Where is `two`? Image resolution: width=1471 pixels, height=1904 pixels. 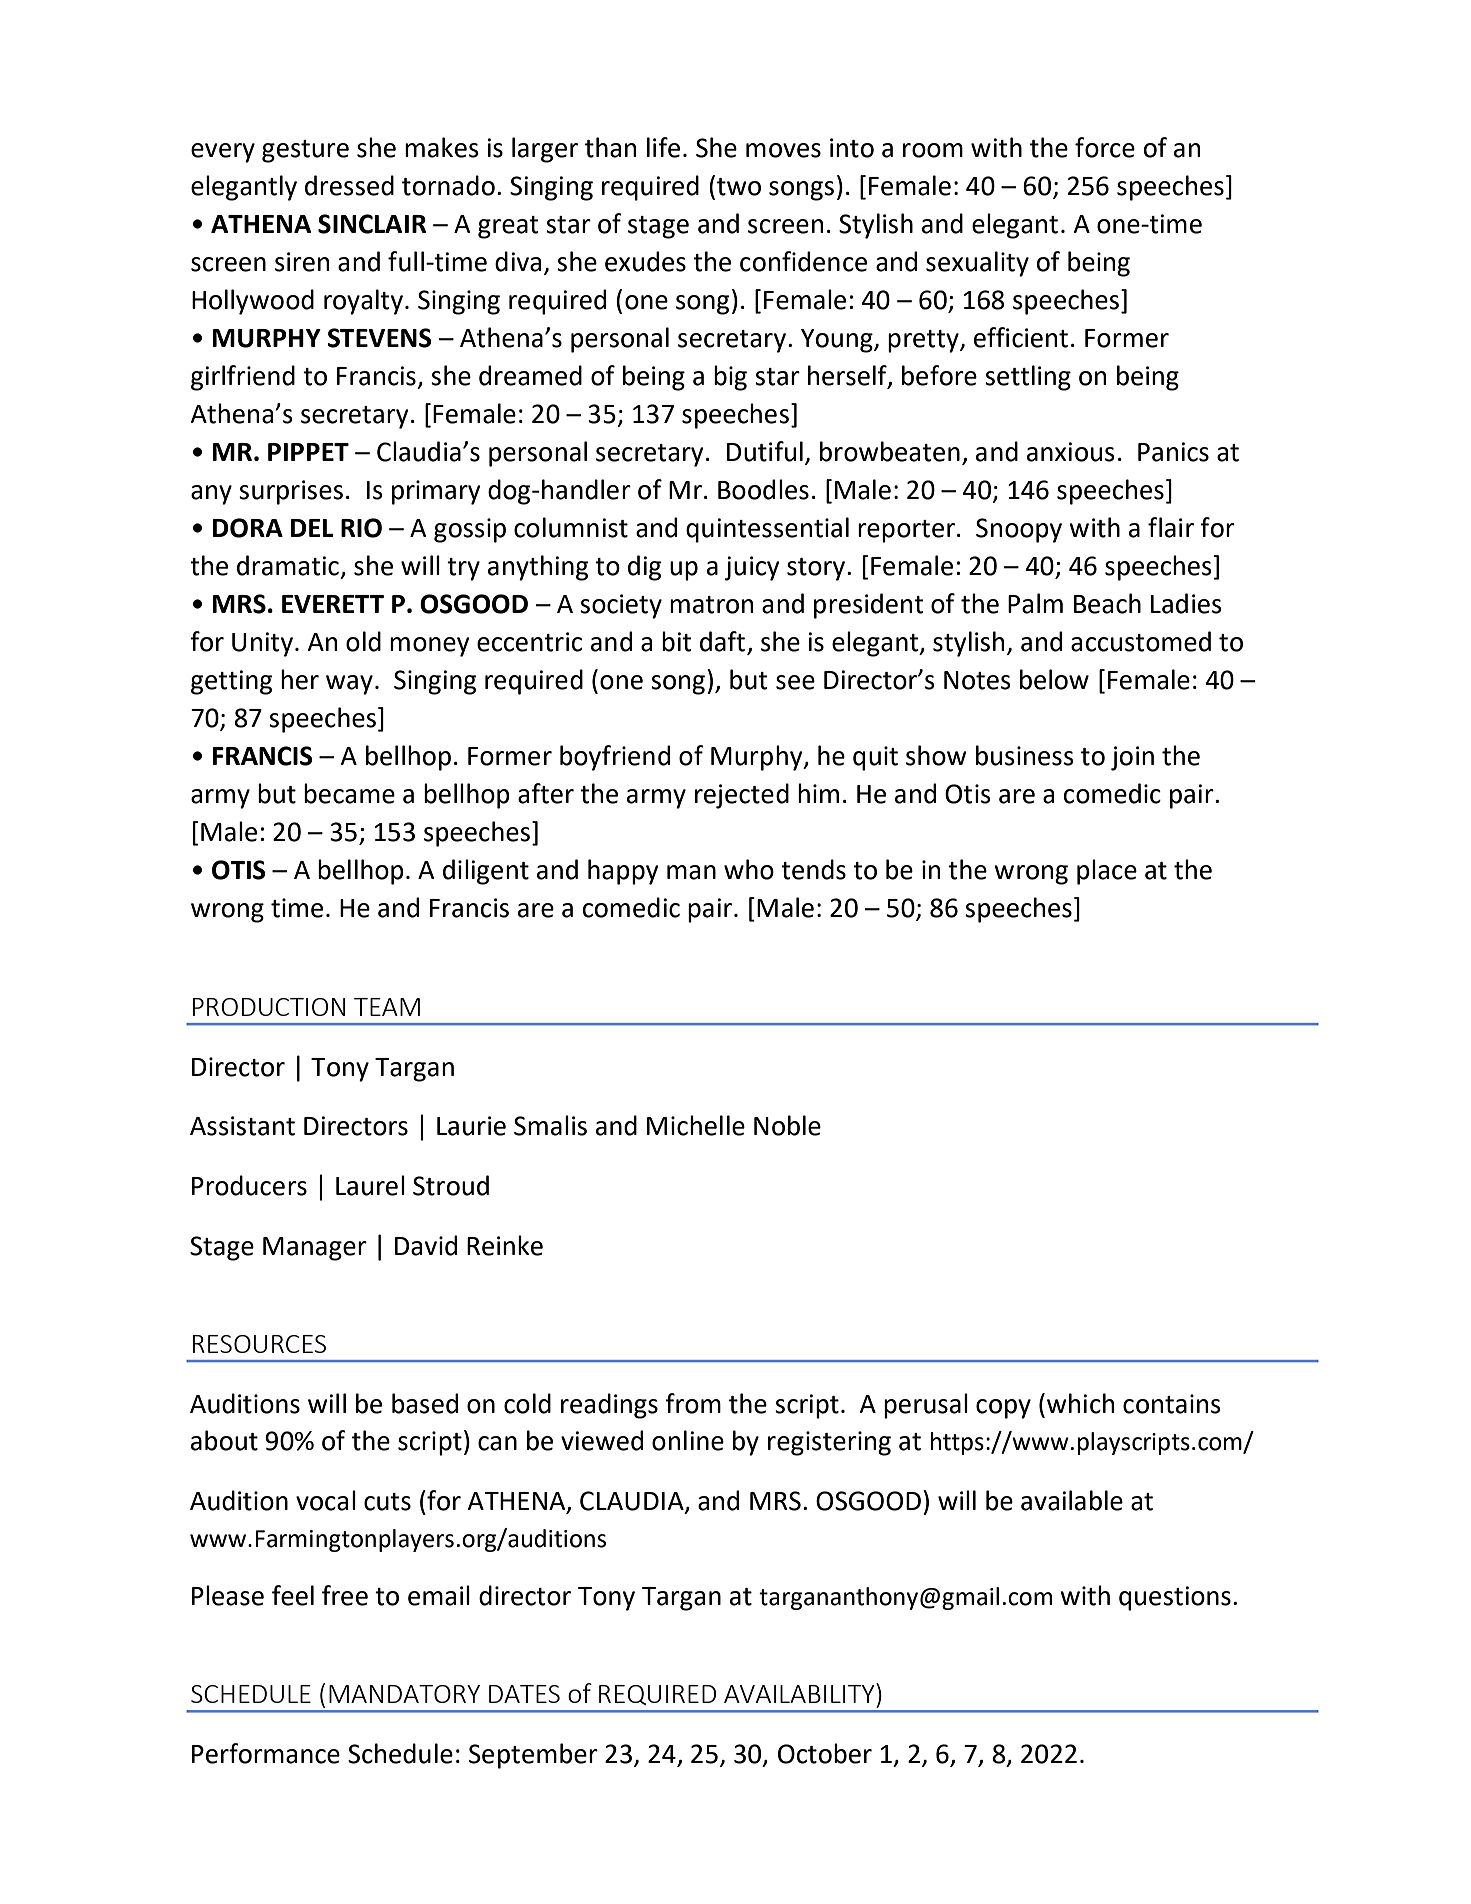
two is located at coordinates (739, 187).
